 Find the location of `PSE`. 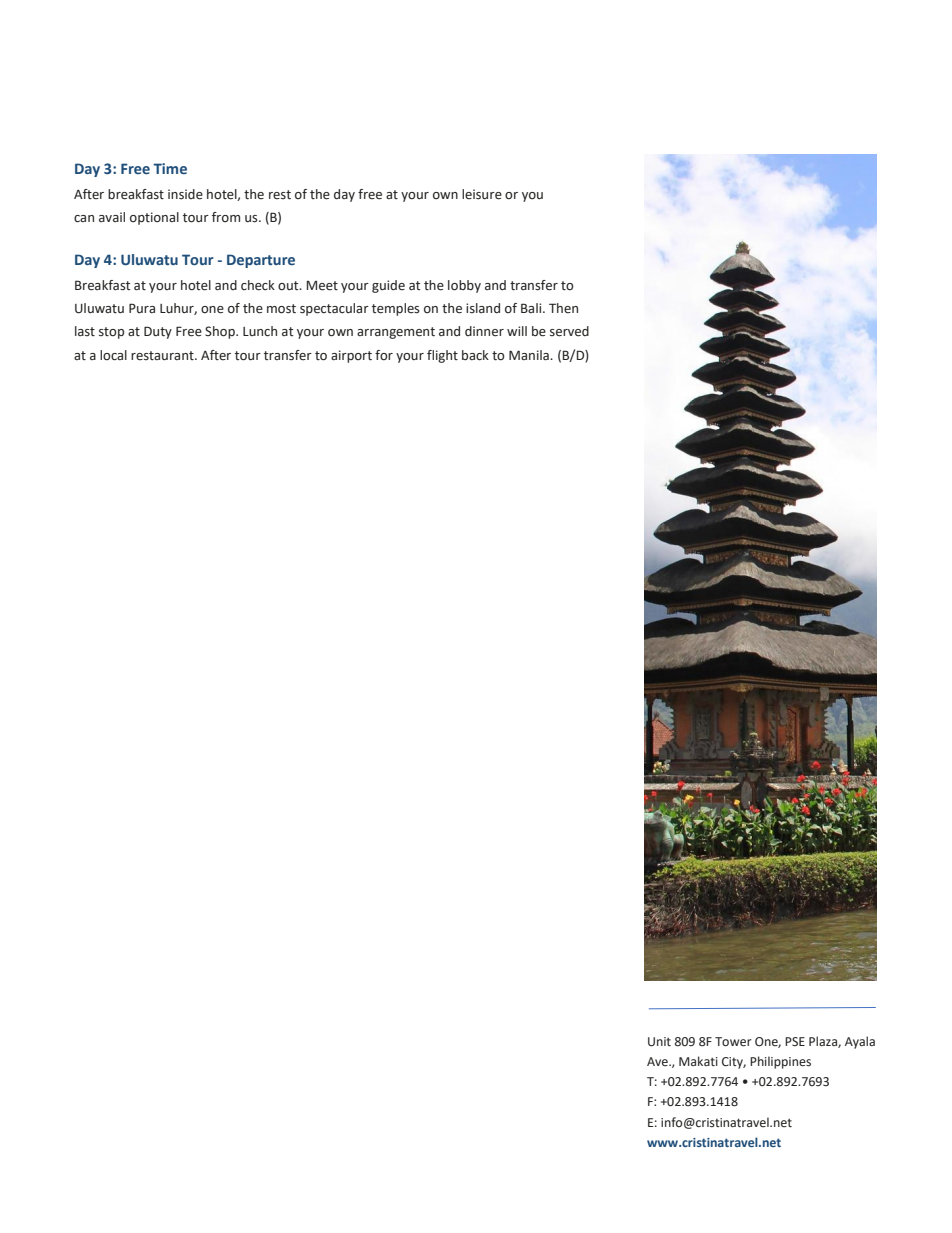

PSE is located at coordinates (795, 1041).
